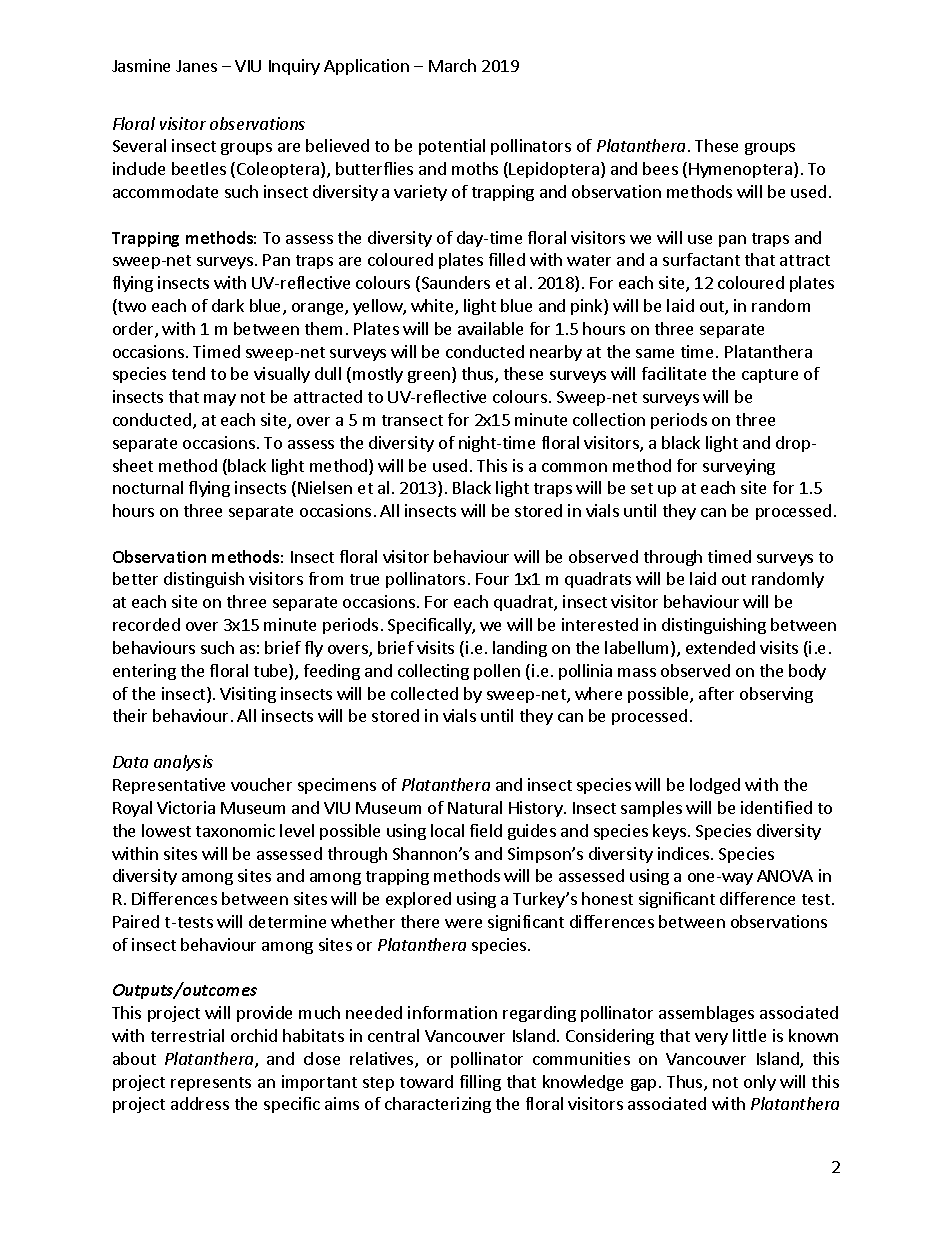 This screenshot has height=1233, width=952. I want to click on Janes, so click(196, 66).
